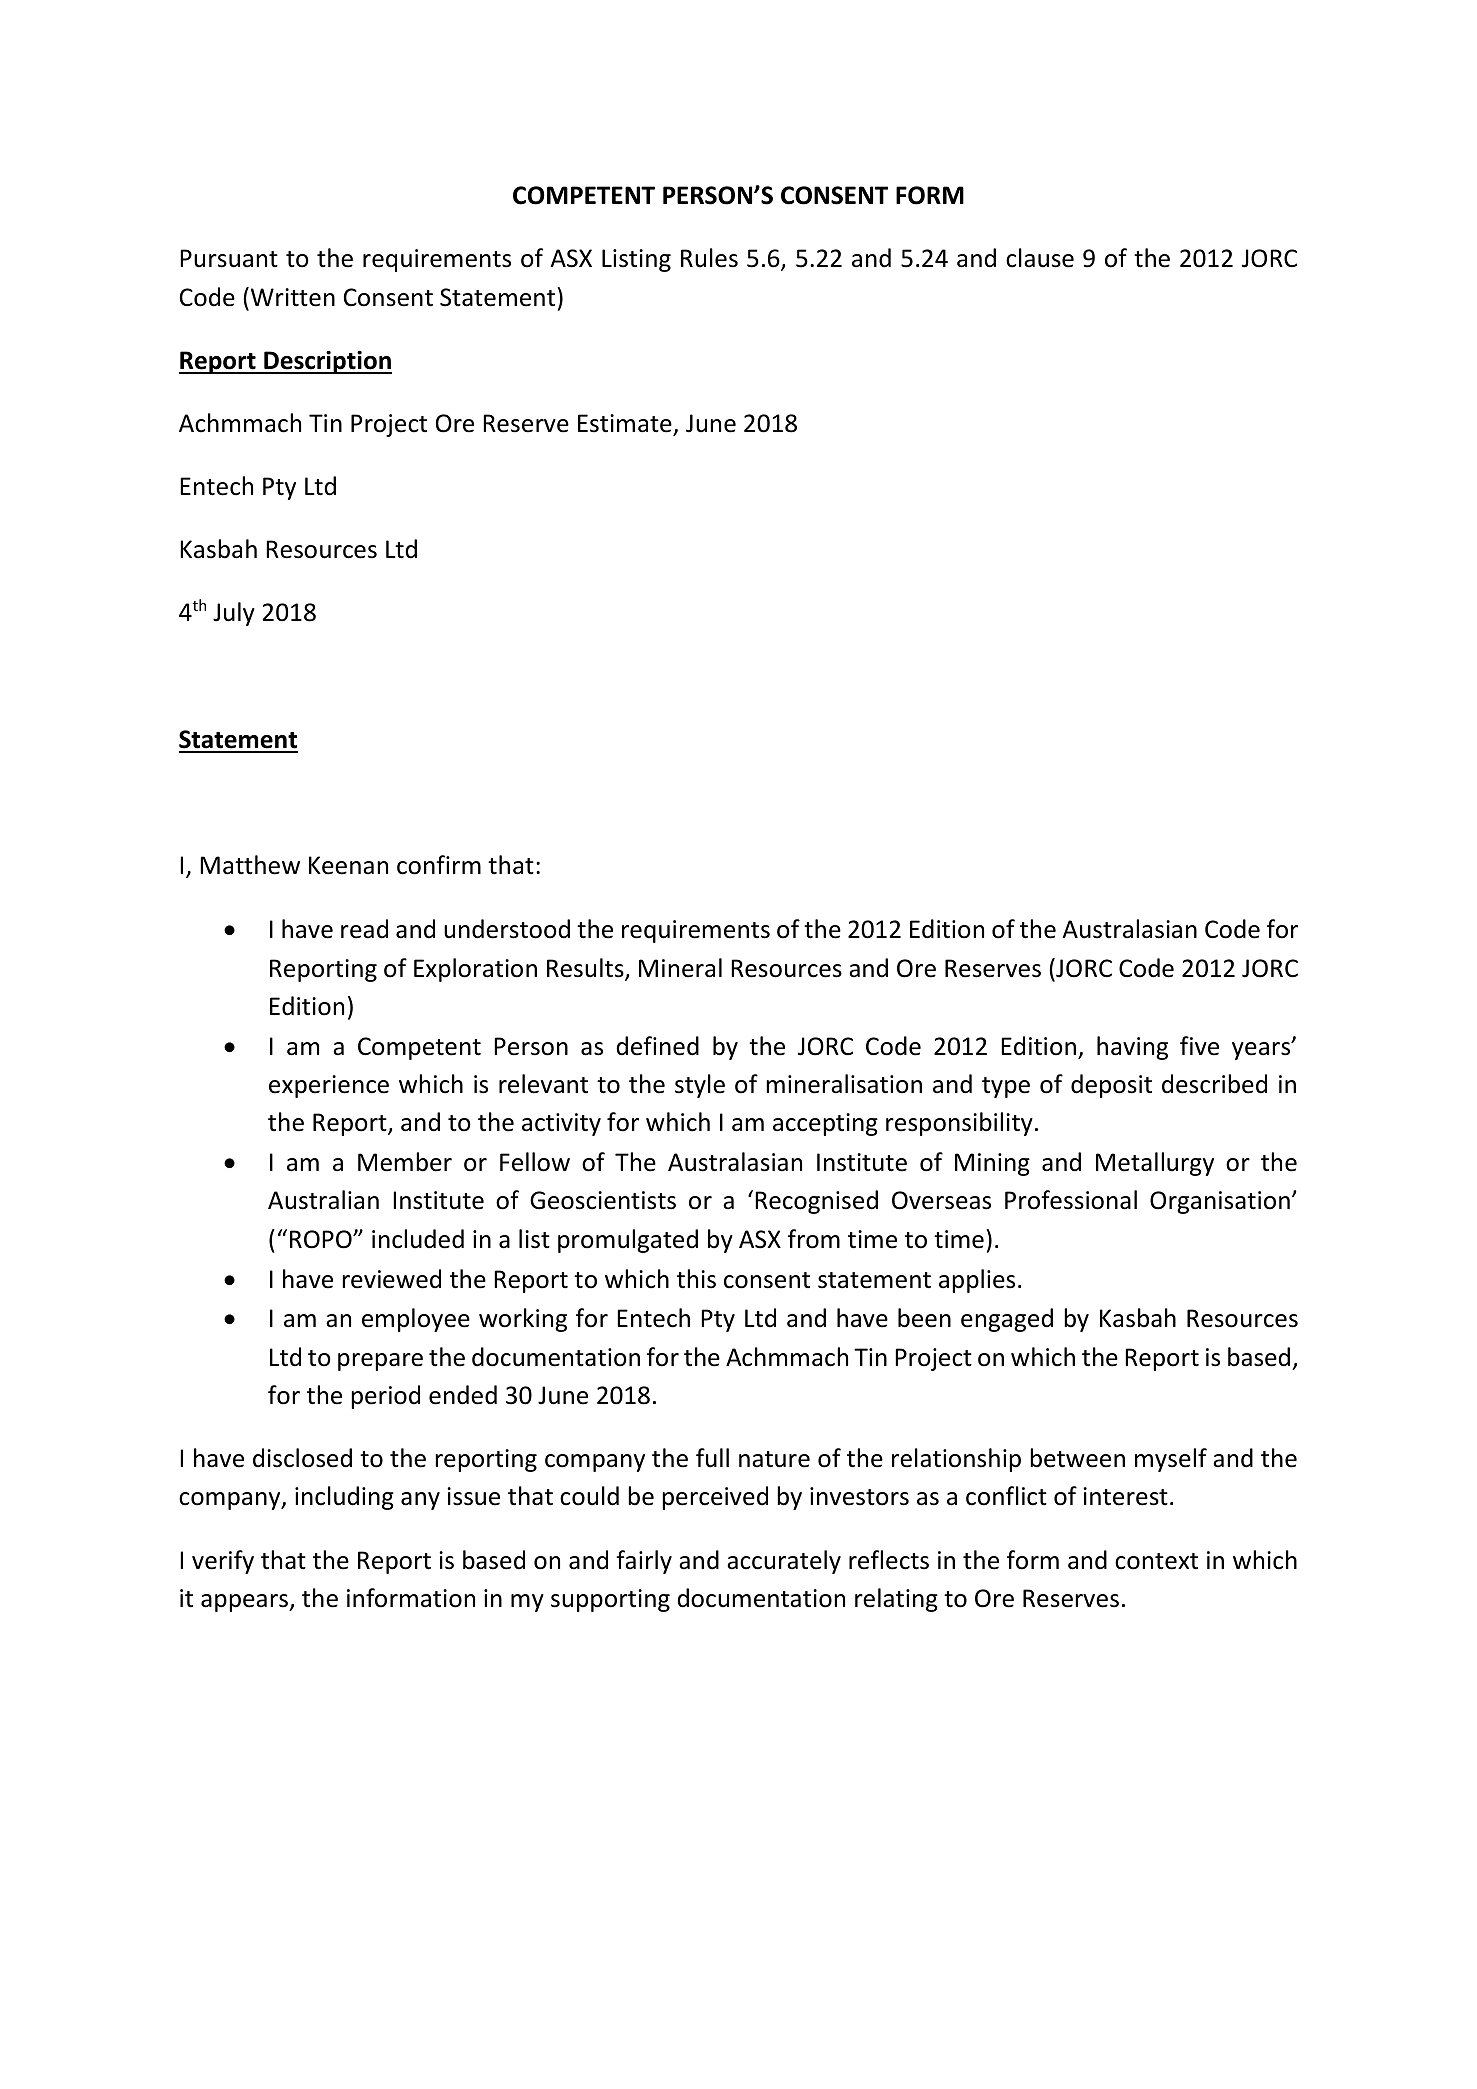 The height and width of the screenshot is (2089, 1477). Describe the element at coordinates (329, 1086) in the screenshot. I see `experience` at that location.
